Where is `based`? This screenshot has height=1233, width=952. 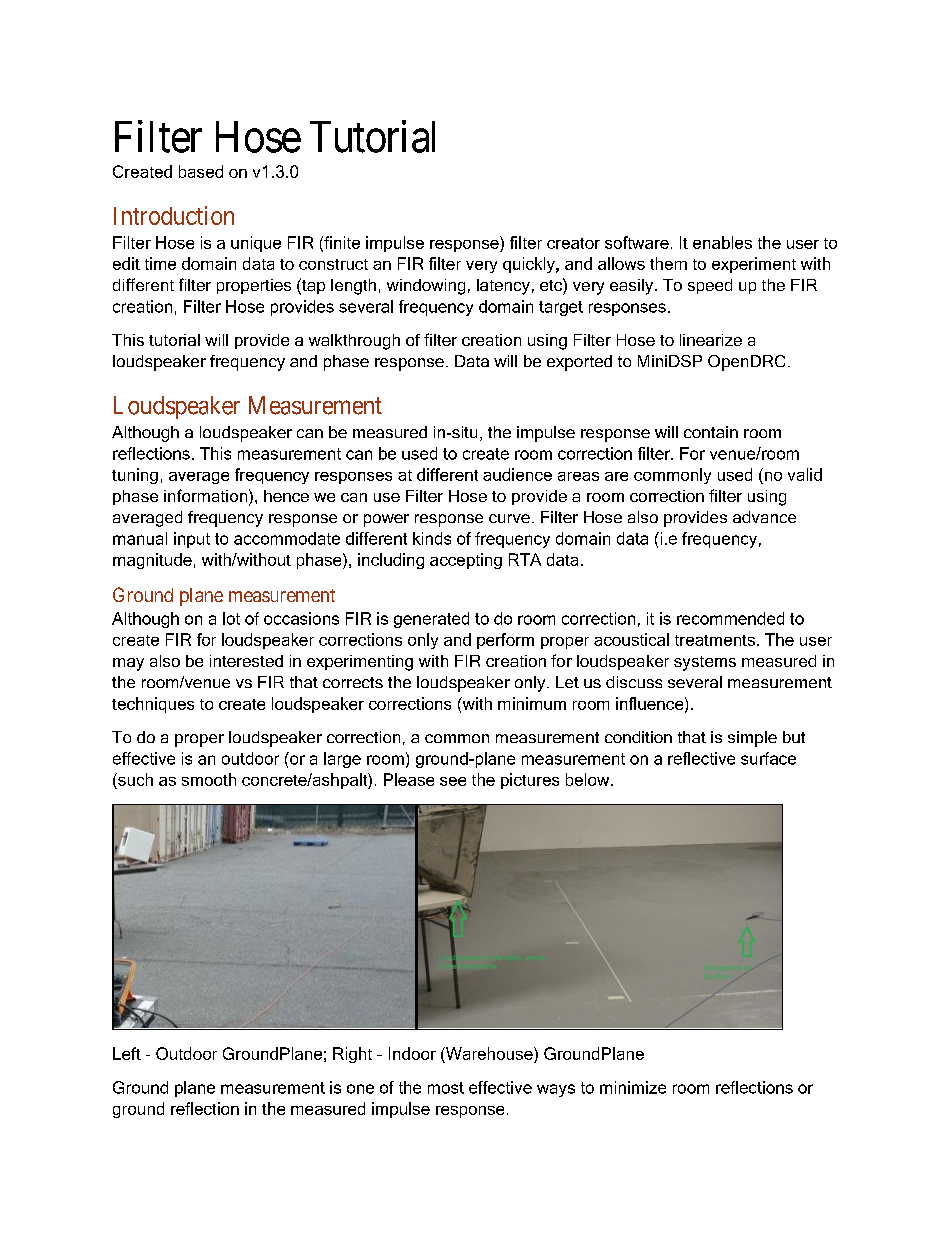 based is located at coordinates (201, 171).
